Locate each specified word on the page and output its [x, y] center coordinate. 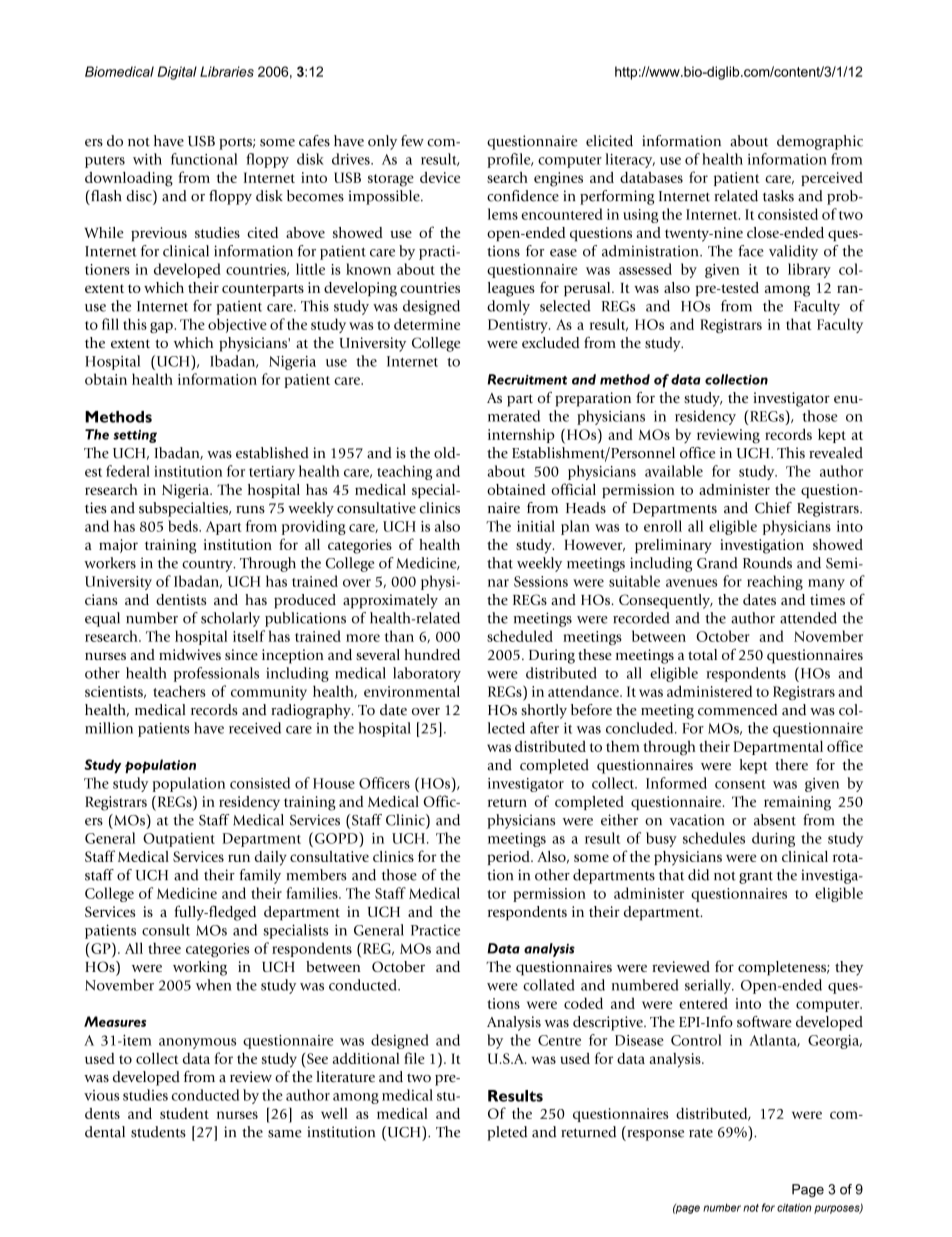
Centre [559, 1040]
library [809, 270]
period [509, 858]
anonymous [197, 1043]
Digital [177, 73]
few [412, 141]
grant [756, 877]
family [260, 876]
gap [162, 327]
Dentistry [519, 326]
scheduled [520, 636]
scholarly [230, 619]
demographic [820, 142]
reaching [775, 582]
